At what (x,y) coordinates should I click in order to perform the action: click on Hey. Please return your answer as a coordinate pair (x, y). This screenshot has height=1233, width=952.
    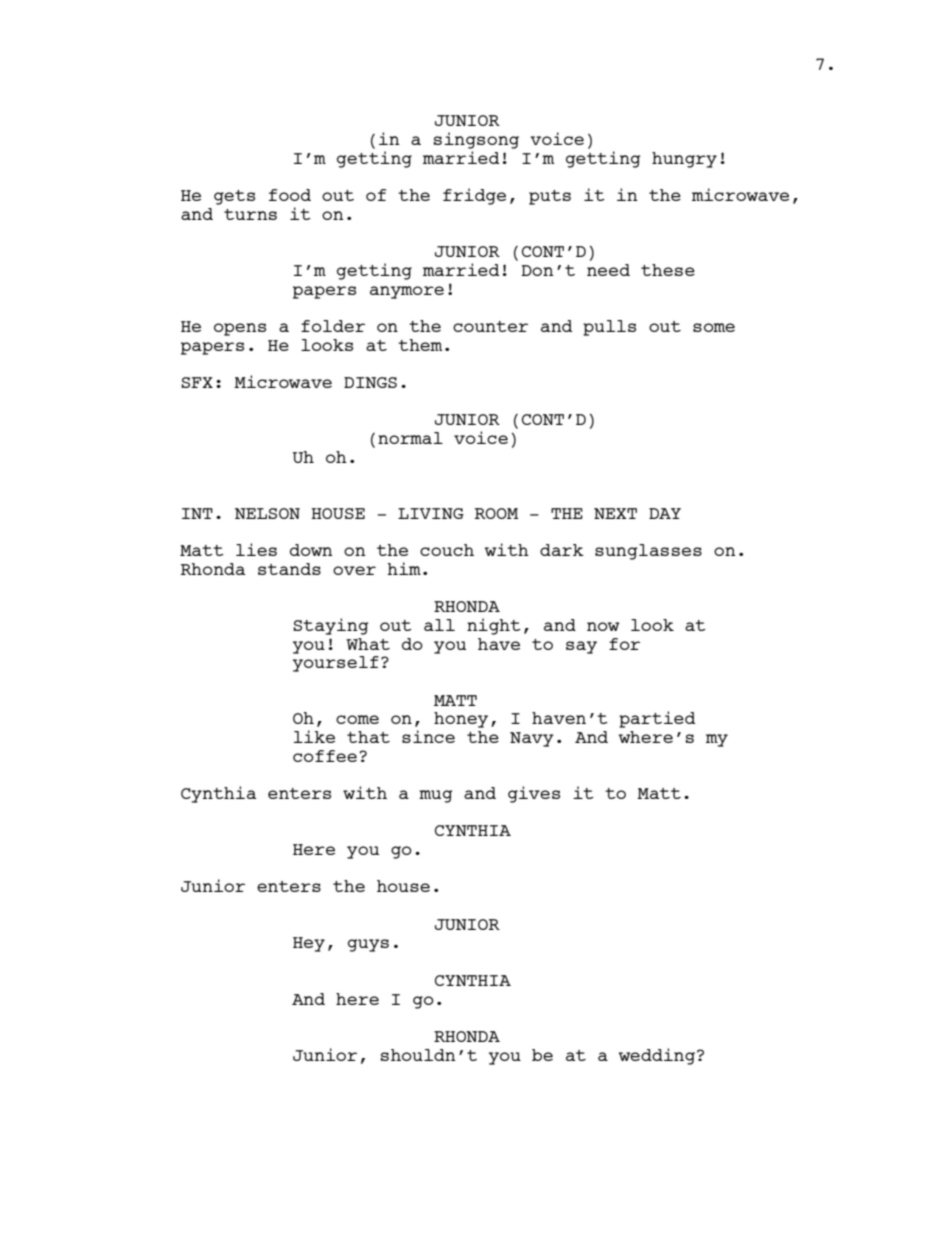
    Looking at the image, I should click on (309, 944).
